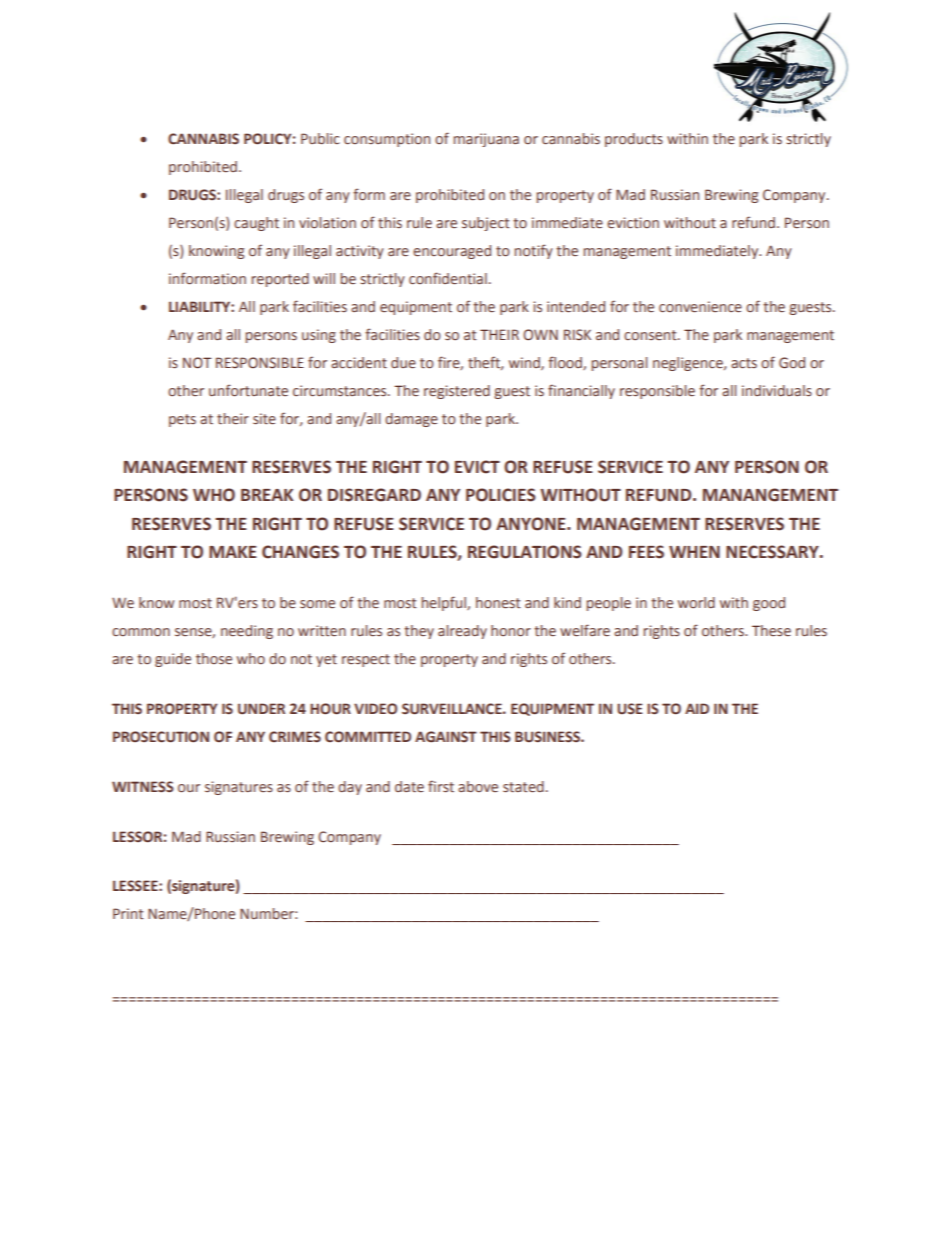 The width and height of the page is (952, 1233). I want to click on POLICIES, so click(501, 495).
